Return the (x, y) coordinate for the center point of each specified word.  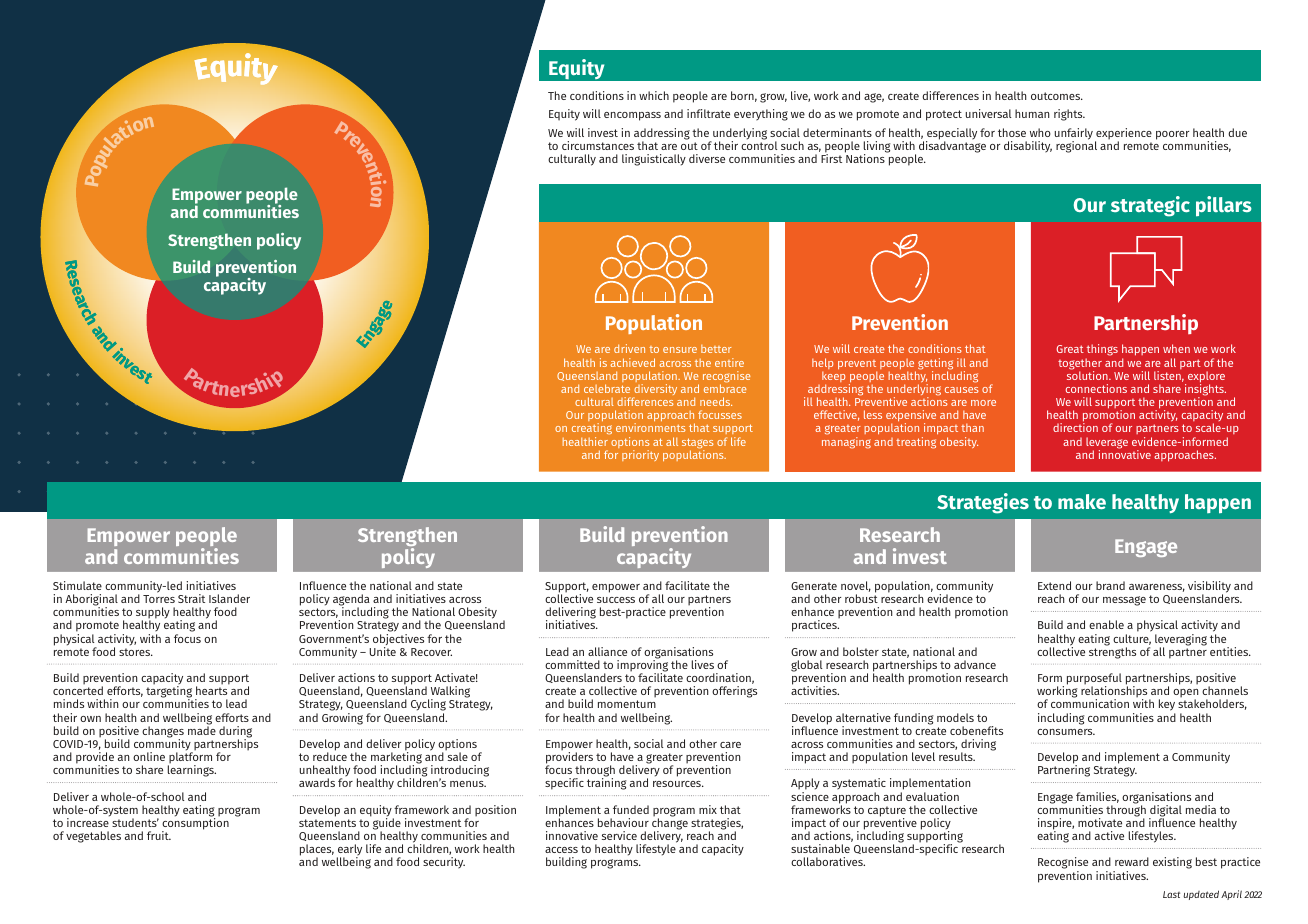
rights (1069, 115)
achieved (632, 362)
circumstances (598, 145)
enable (1106, 624)
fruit (159, 835)
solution (1088, 374)
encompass (632, 116)
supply (153, 614)
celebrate (607, 388)
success (616, 600)
